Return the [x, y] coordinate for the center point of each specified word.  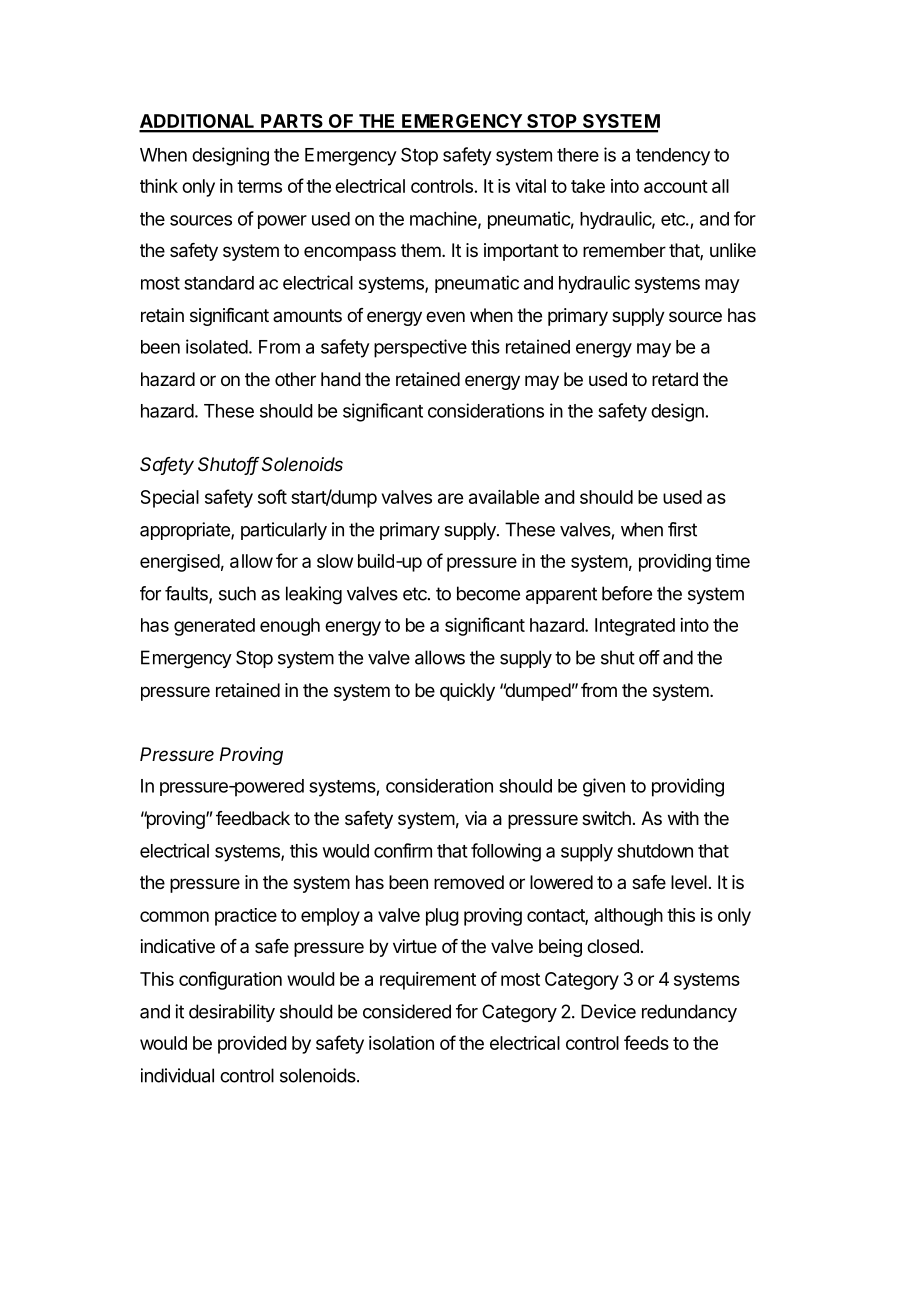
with [683, 818]
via [476, 818]
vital [531, 186]
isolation [401, 1043]
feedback [253, 818]
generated [214, 627]
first [682, 529]
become [488, 593]
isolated [217, 346]
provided [252, 1045]
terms [259, 186]
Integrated [635, 627]
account [676, 186]
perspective [420, 348]
